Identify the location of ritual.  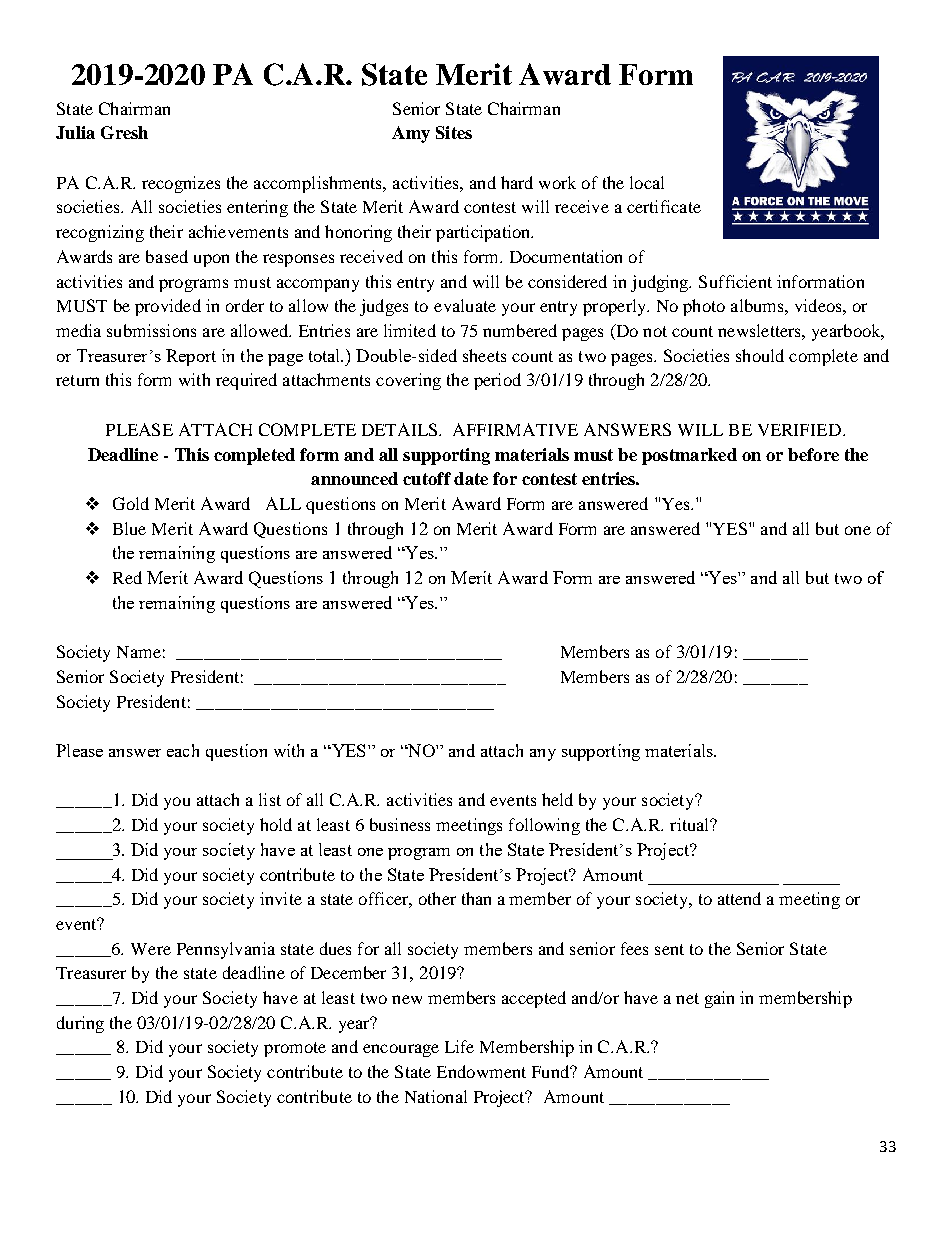
(691, 824).
